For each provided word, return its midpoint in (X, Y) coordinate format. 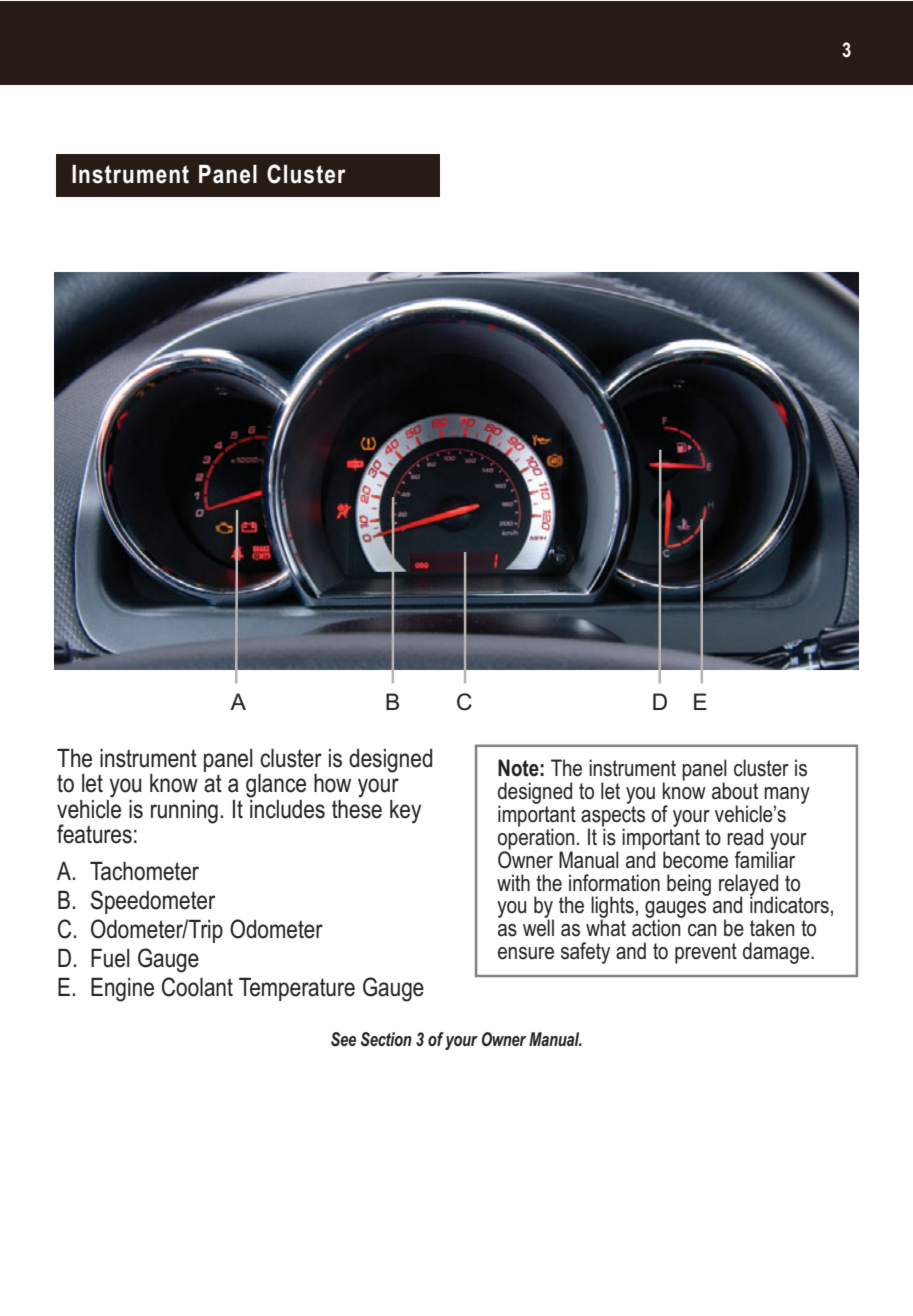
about (735, 791)
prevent (706, 953)
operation (536, 839)
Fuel (110, 958)
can (702, 930)
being (689, 885)
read (745, 837)
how (332, 783)
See (343, 1039)
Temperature (297, 989)
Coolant (197, 987)
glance (276, 786)
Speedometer (153, 902)
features (94, 834)
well (538, 927)
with (513, 882)
